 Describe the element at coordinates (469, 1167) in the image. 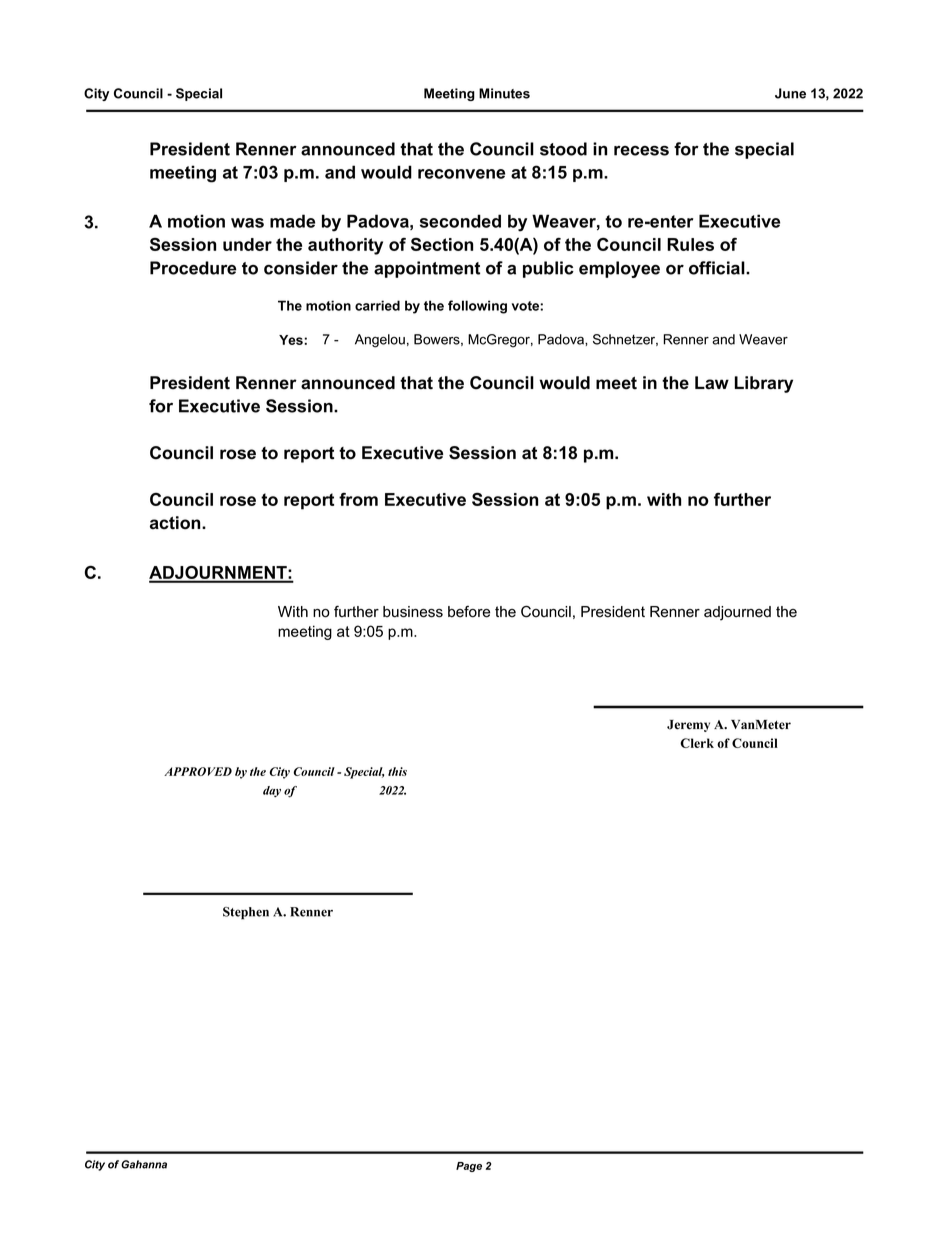

I see `Page` at that location.
